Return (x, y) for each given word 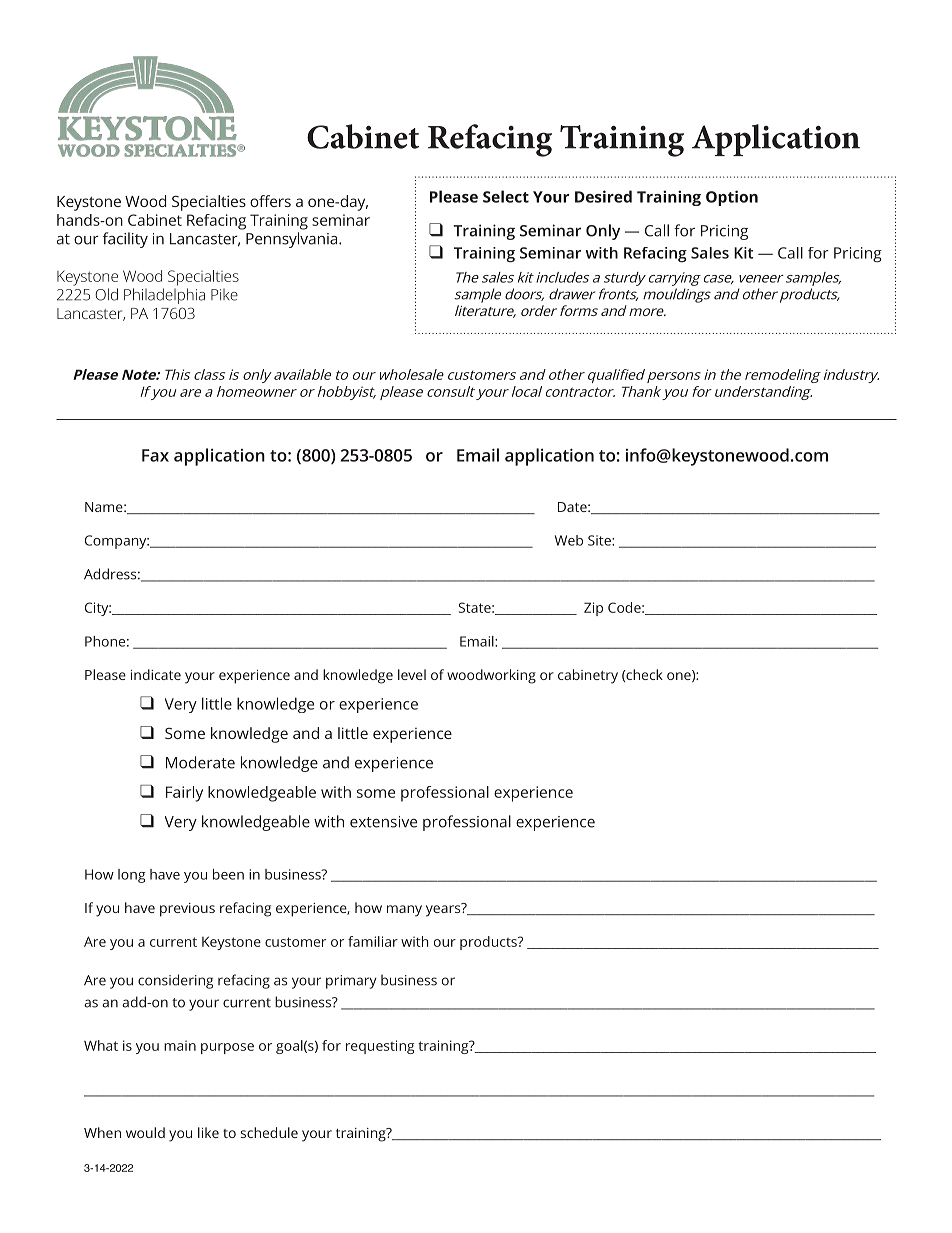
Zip (593, 609)
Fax (155, 455)
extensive (383, 822)
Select (506, 196)
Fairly (184, 794)
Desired (603, 196)
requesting (380, 1047)
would (145, 1132)
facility (125, 240)
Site (600, 540)
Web (569, 540)
